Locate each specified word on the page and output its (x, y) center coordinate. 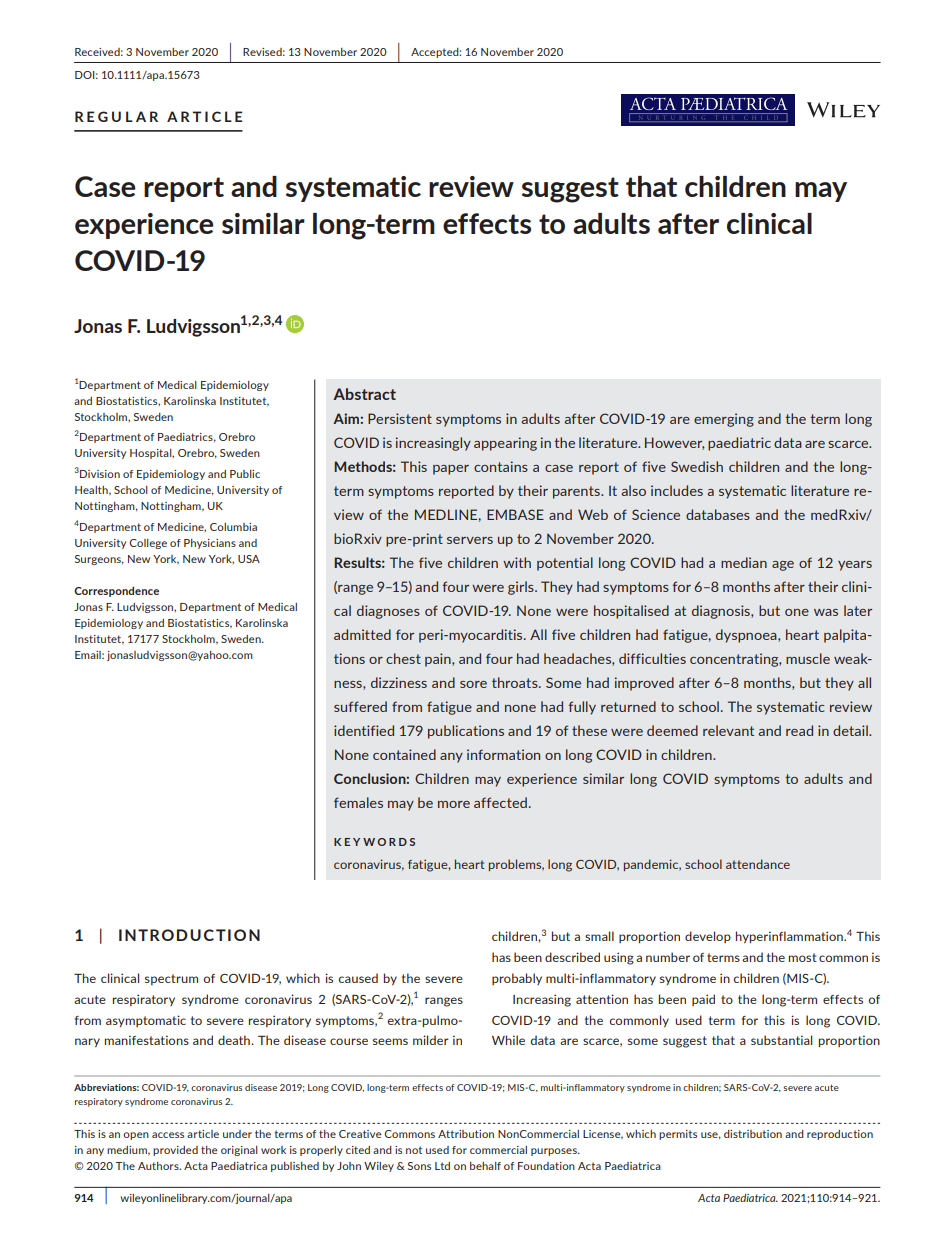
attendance (758, 864)
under (237, 1134)
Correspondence (116, 591)
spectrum (171, 979)
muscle (808, 658)
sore (473, 684)
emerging (724, 420)
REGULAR (116, 116)
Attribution (466, 1134)
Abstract (364, 394)
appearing (505, 444)
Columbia (233, 527)
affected (500, 802)
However (674, 443)
